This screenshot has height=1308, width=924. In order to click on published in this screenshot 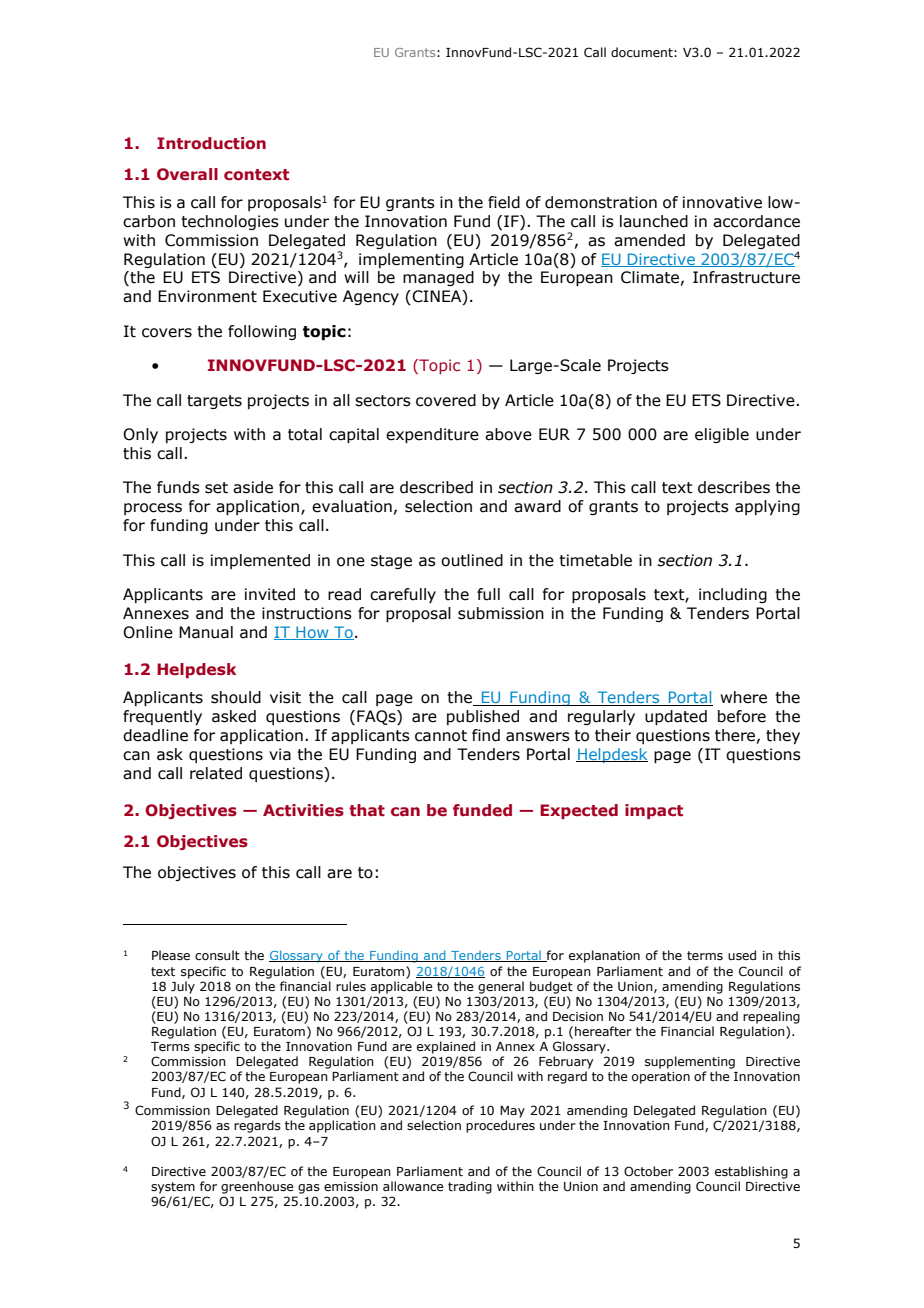, I will do `click(483, 717)`.
